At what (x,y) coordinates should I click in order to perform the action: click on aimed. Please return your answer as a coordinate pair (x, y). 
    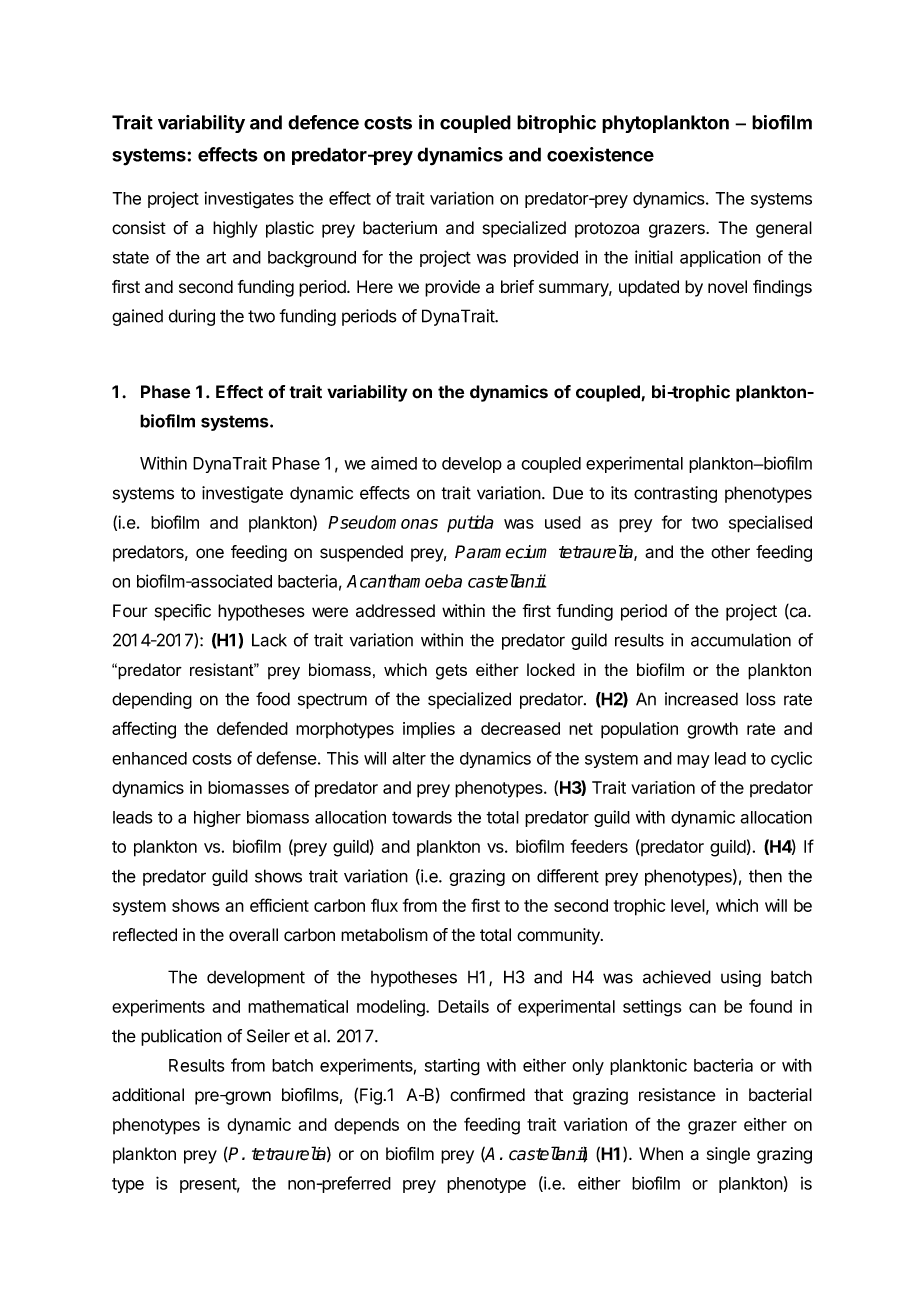
    Looking at the image, I should click on (394, 463).
